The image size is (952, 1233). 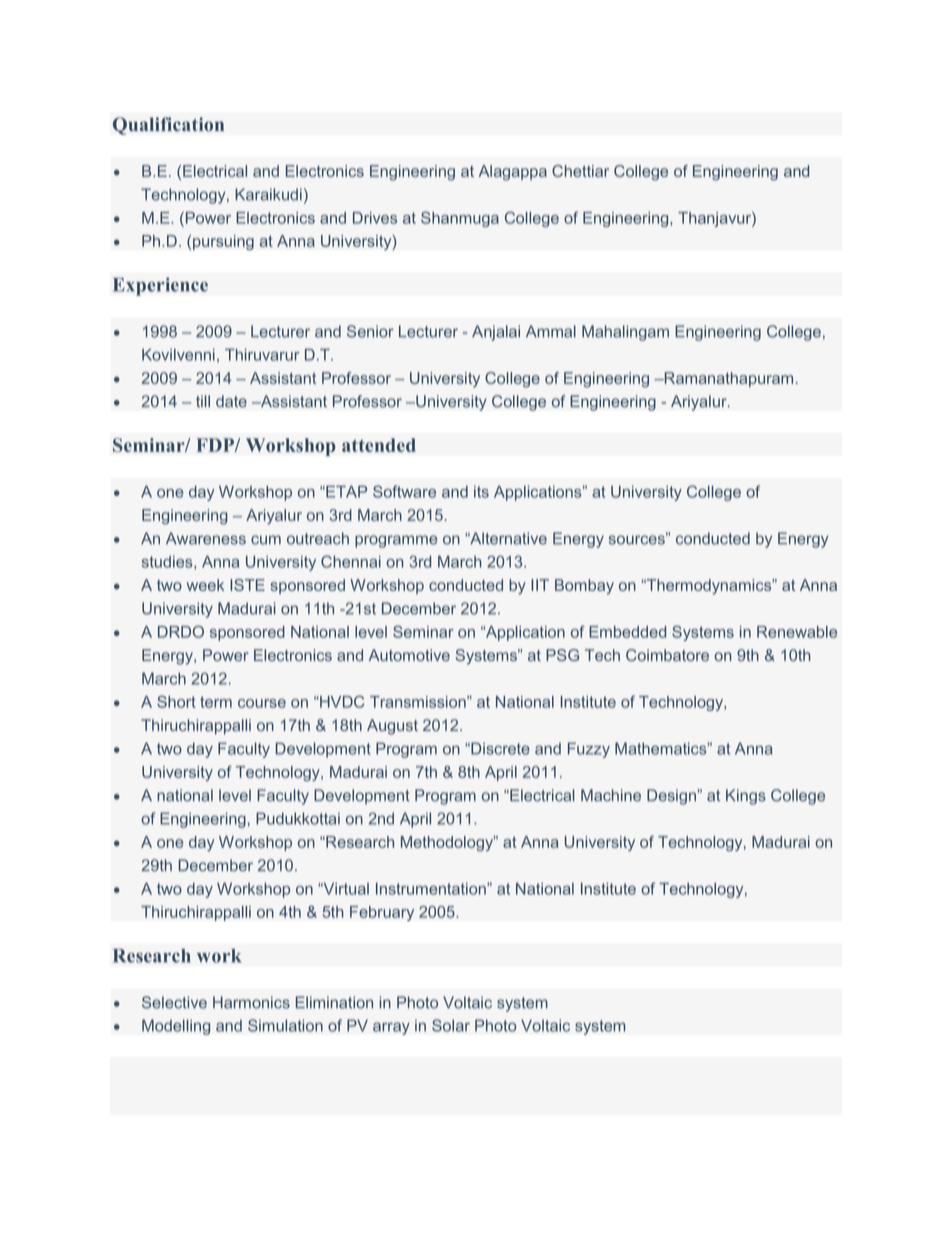 What do you see at coordinates (375, 218) in the screenshot?
I see `Drives` at bounding box center [375, 218].
